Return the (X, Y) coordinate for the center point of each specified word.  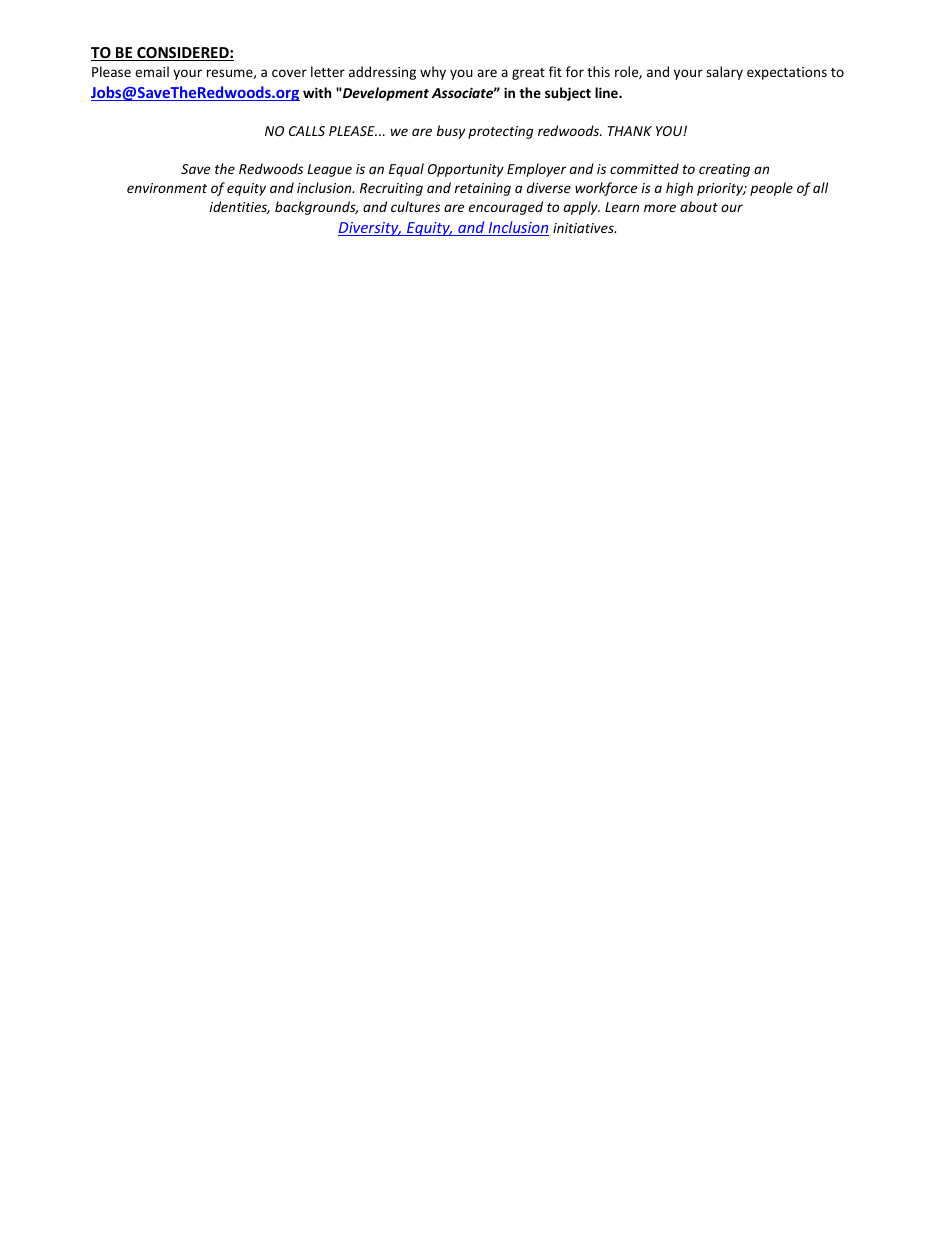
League (329, 170)
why (433, 73)
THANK (630, 131)
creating (724, 170)
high (679, 189)
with (317, 92)
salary (724, 73)
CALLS (307, 131)
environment (167, 188)
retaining (483, 189)
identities (240, 207)
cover (289, 73)
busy (451, 132)
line (607, 92)
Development (385, 94)
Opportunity (466, 170)
